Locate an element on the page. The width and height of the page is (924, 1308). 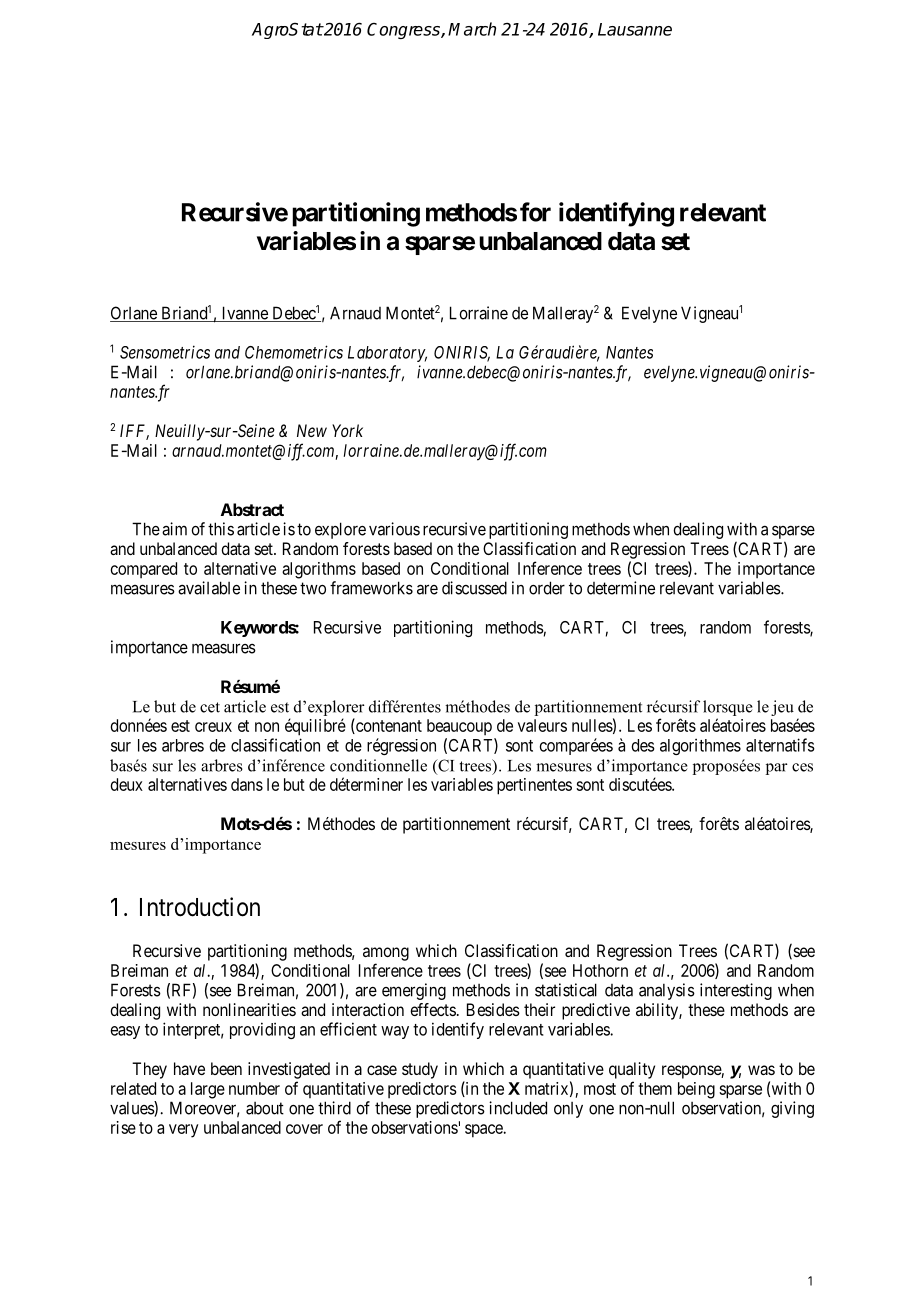
Lausanne is located at coordinates (635, 29).
